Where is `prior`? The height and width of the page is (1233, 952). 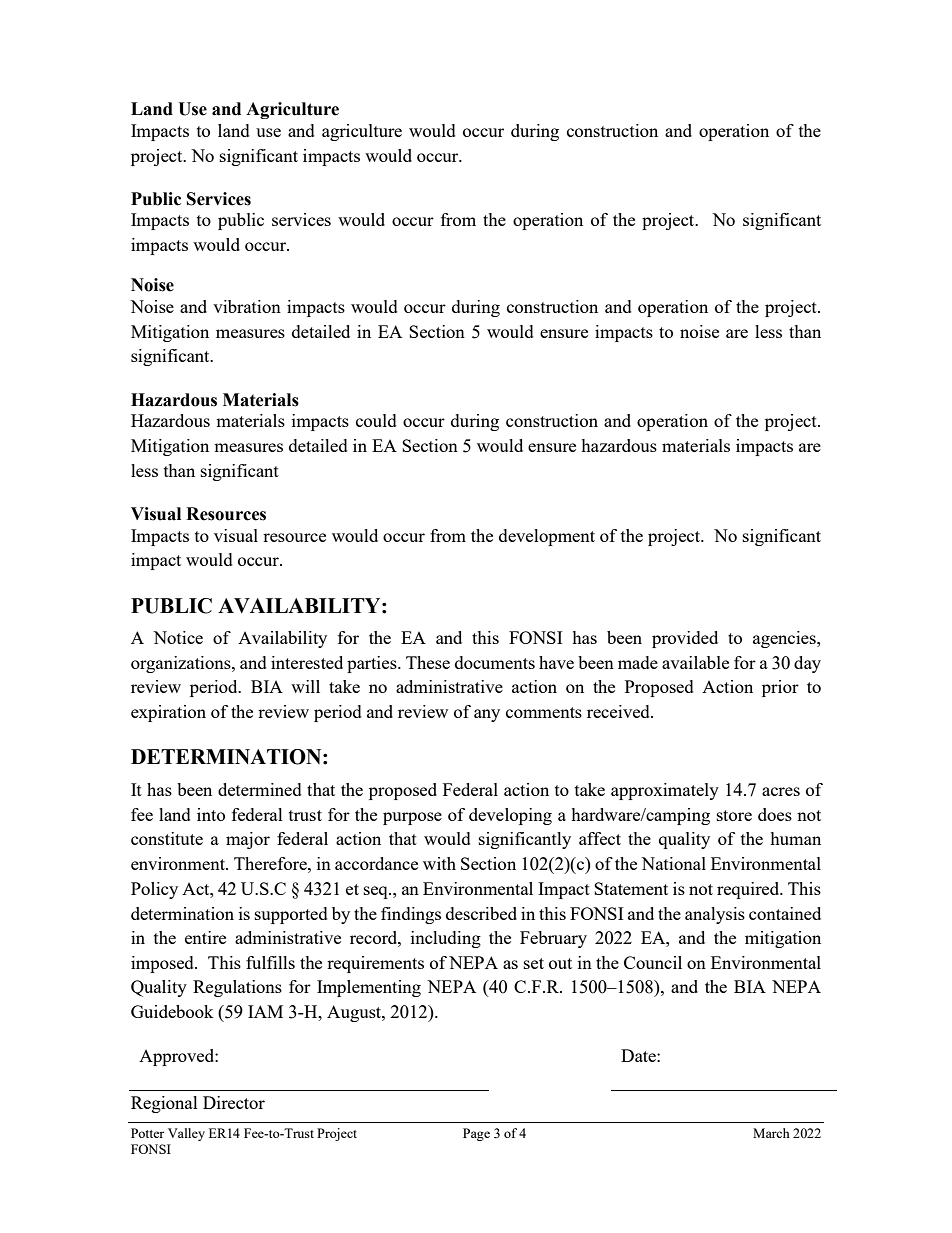 prior is located at coordinates (780, 688).
